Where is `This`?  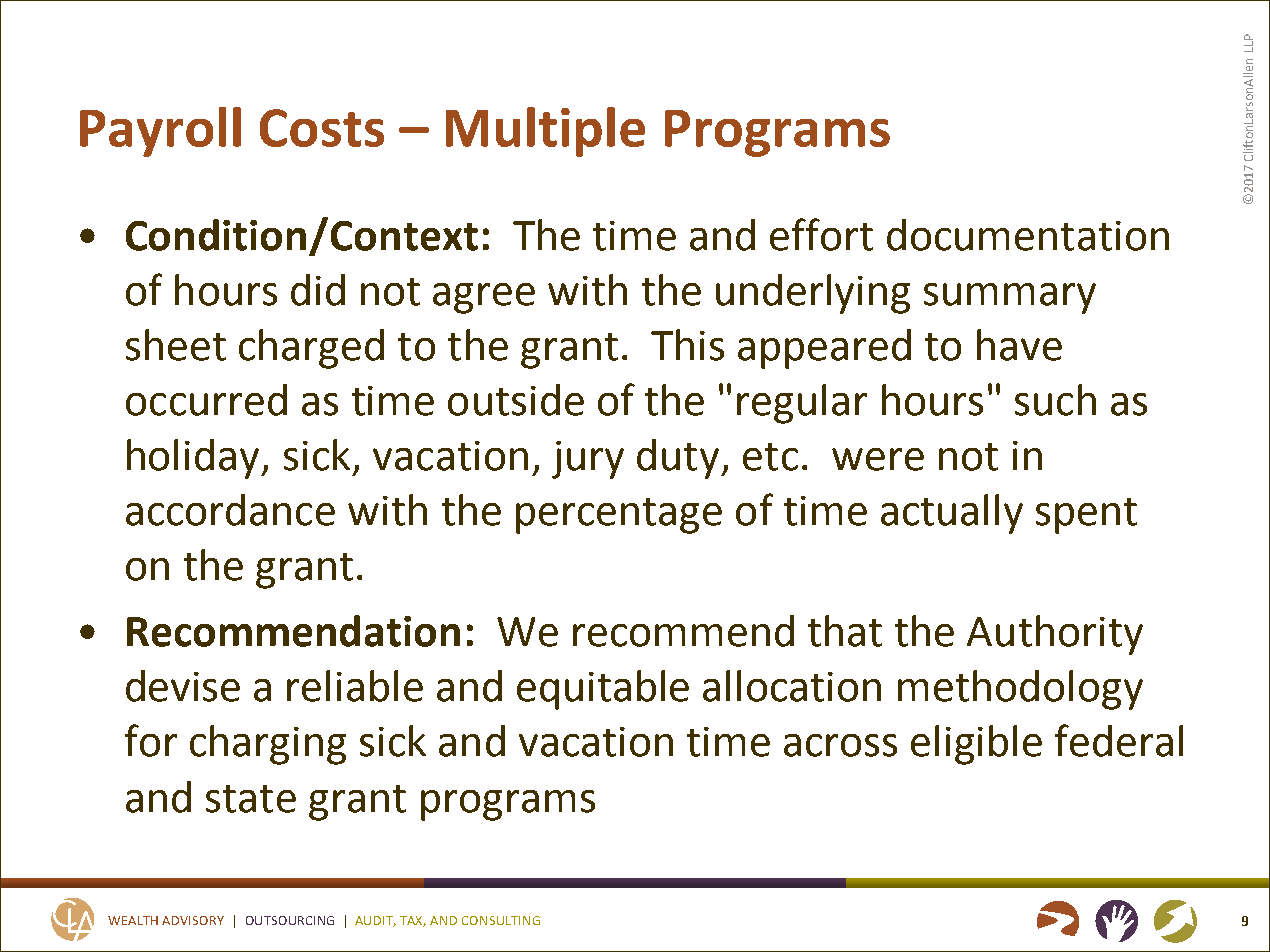 This is located at coordinates (687, 345).
